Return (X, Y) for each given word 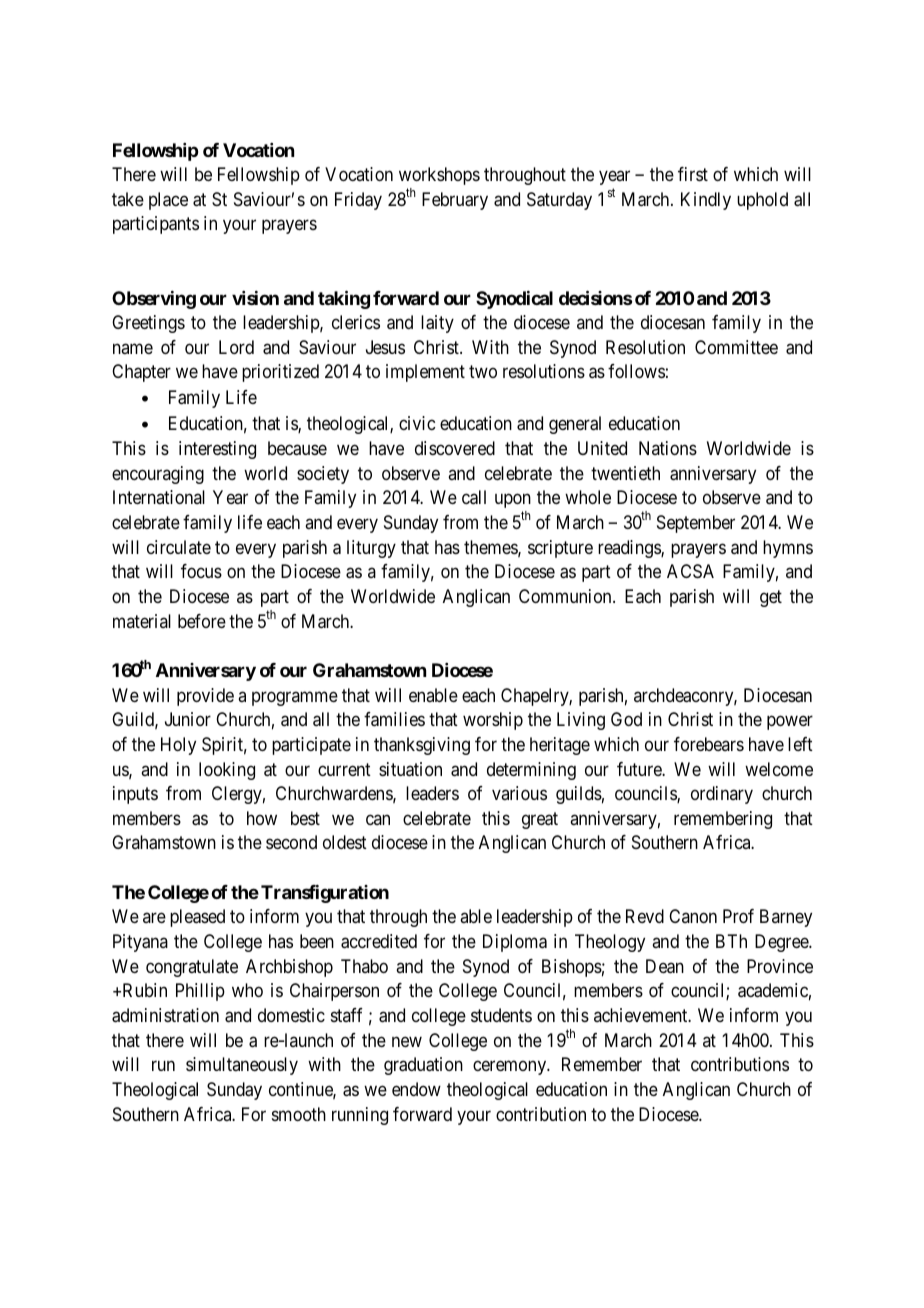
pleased (197, 918)
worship (493, 721)
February (455, 201)
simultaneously (242, 1066)
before (202, 621)
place (168, 201)
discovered (455, 448)
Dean (665, 966)
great (540, 820)
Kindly (706, 201)
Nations (668, 448)
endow (416, 1089)
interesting (217, 450)
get (771, 598)
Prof (738, 916)
